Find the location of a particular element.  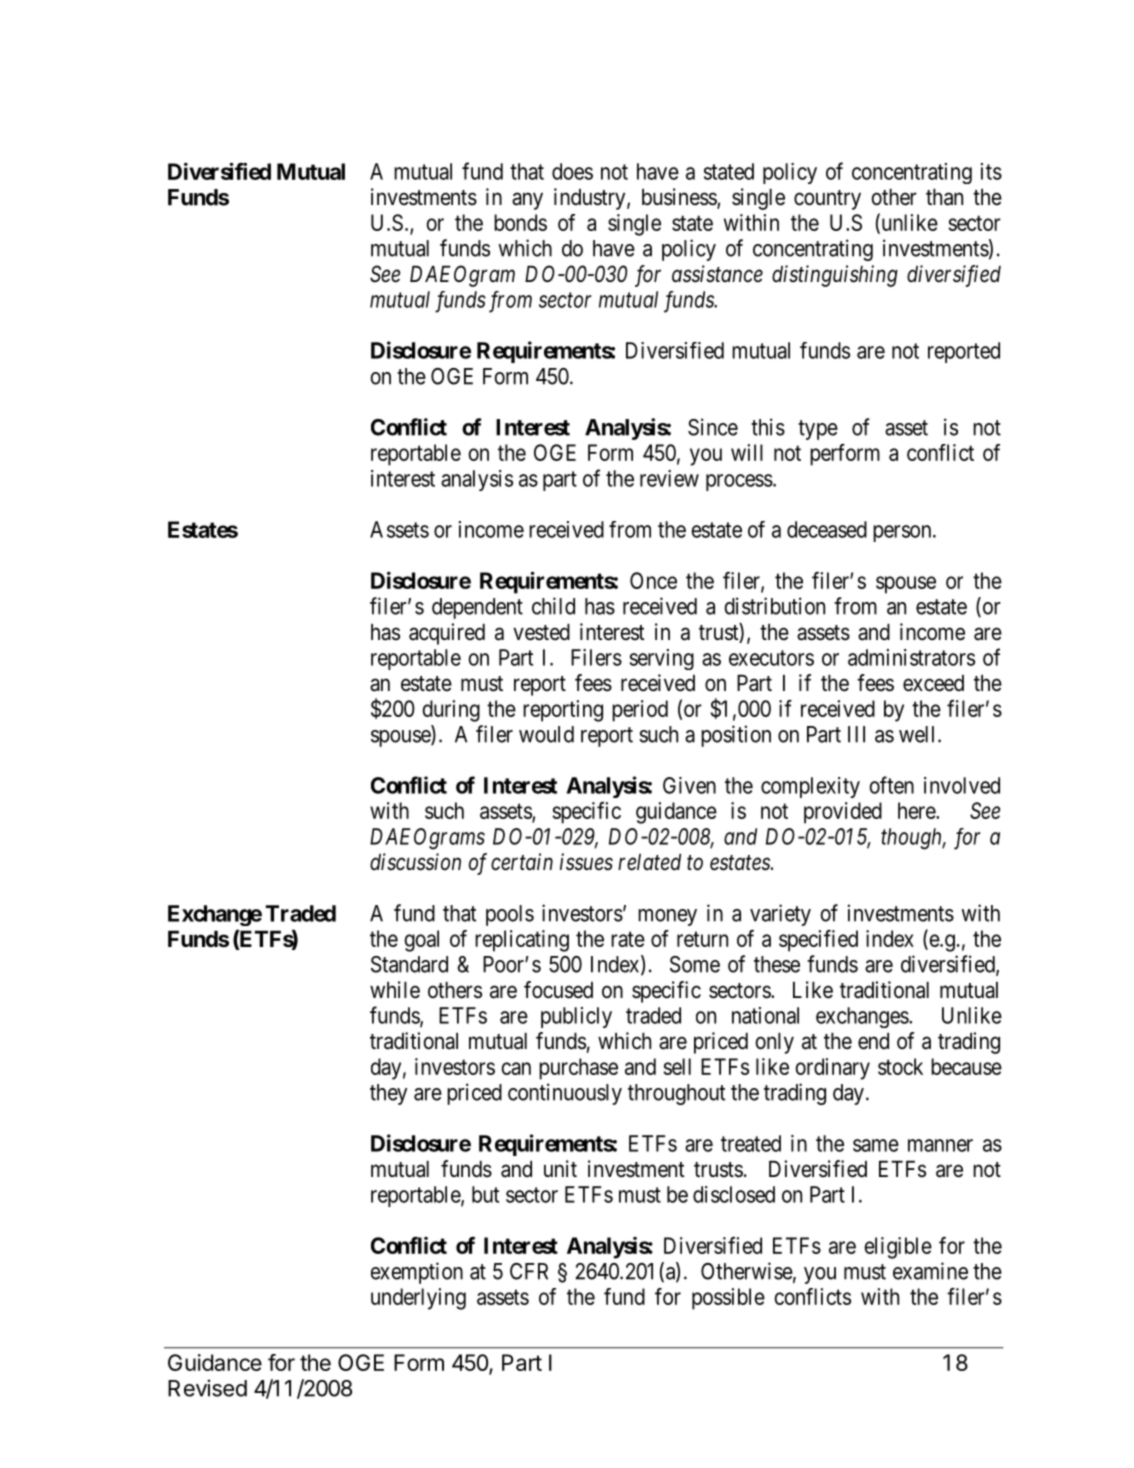

does is located at coordinates (572, 171).
